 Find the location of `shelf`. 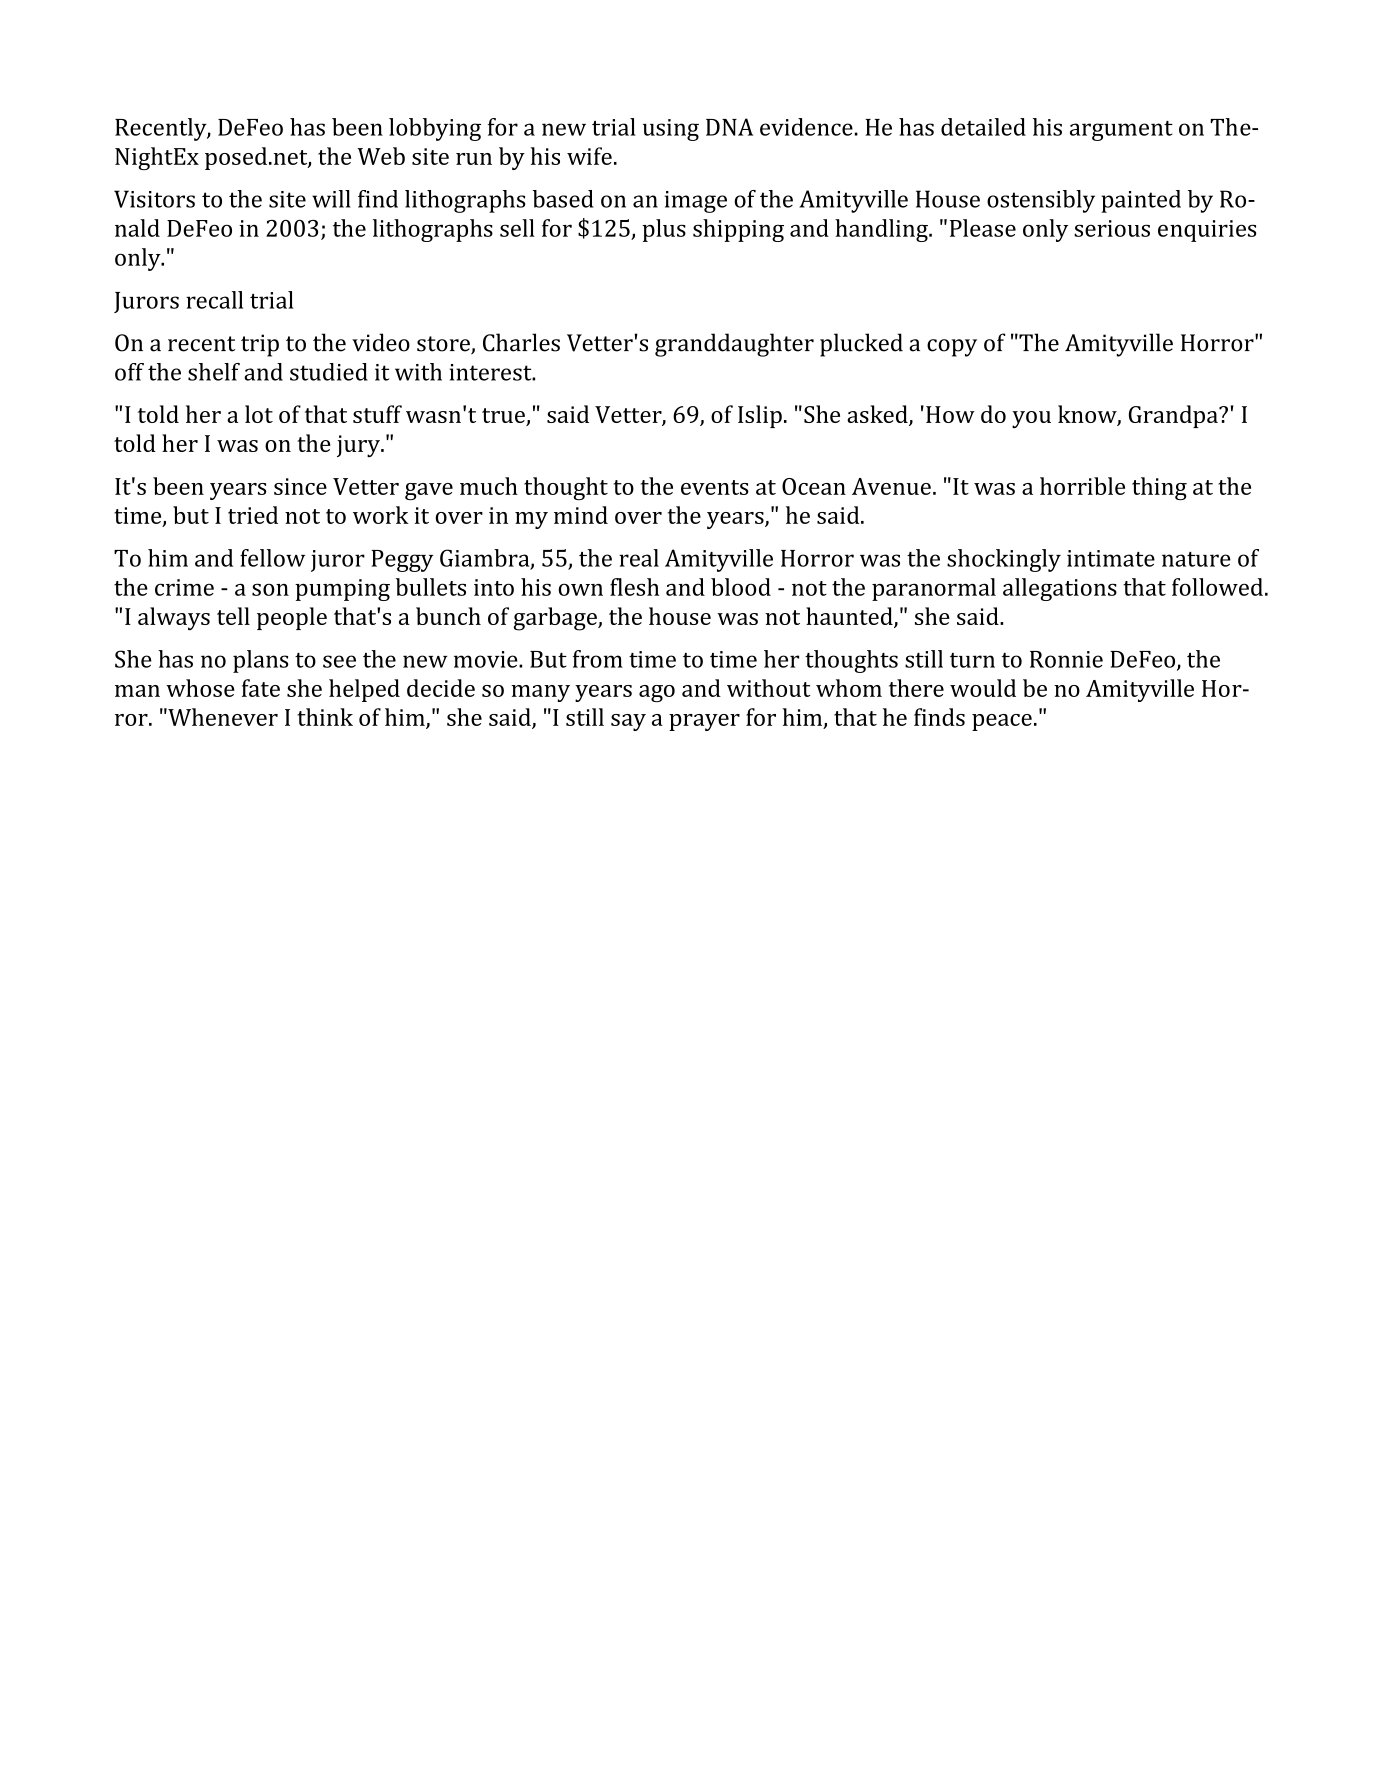

shelf is located at coordinates (214, 372).
